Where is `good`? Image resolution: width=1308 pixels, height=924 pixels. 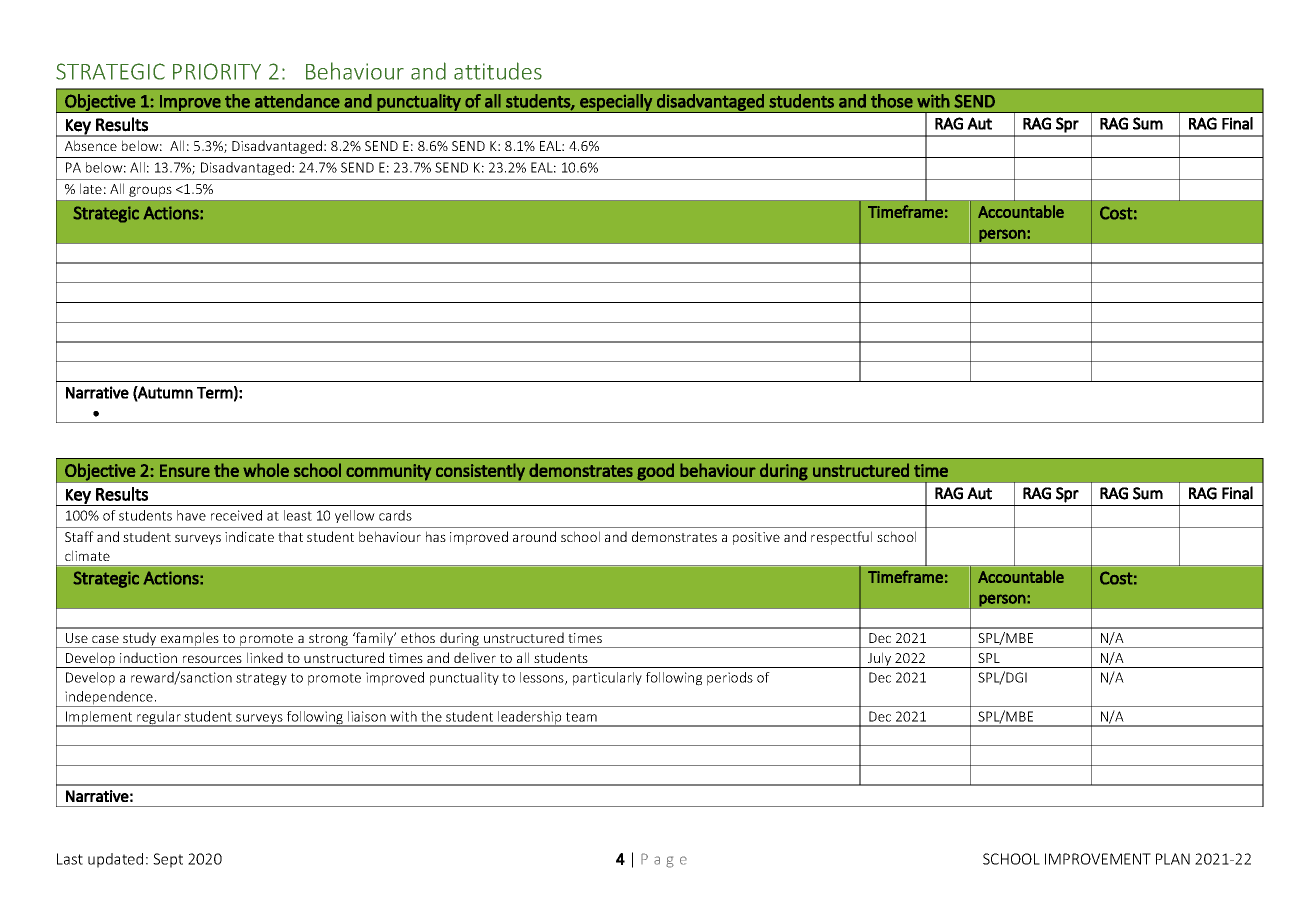 good is located at coordinates (655, 472).
